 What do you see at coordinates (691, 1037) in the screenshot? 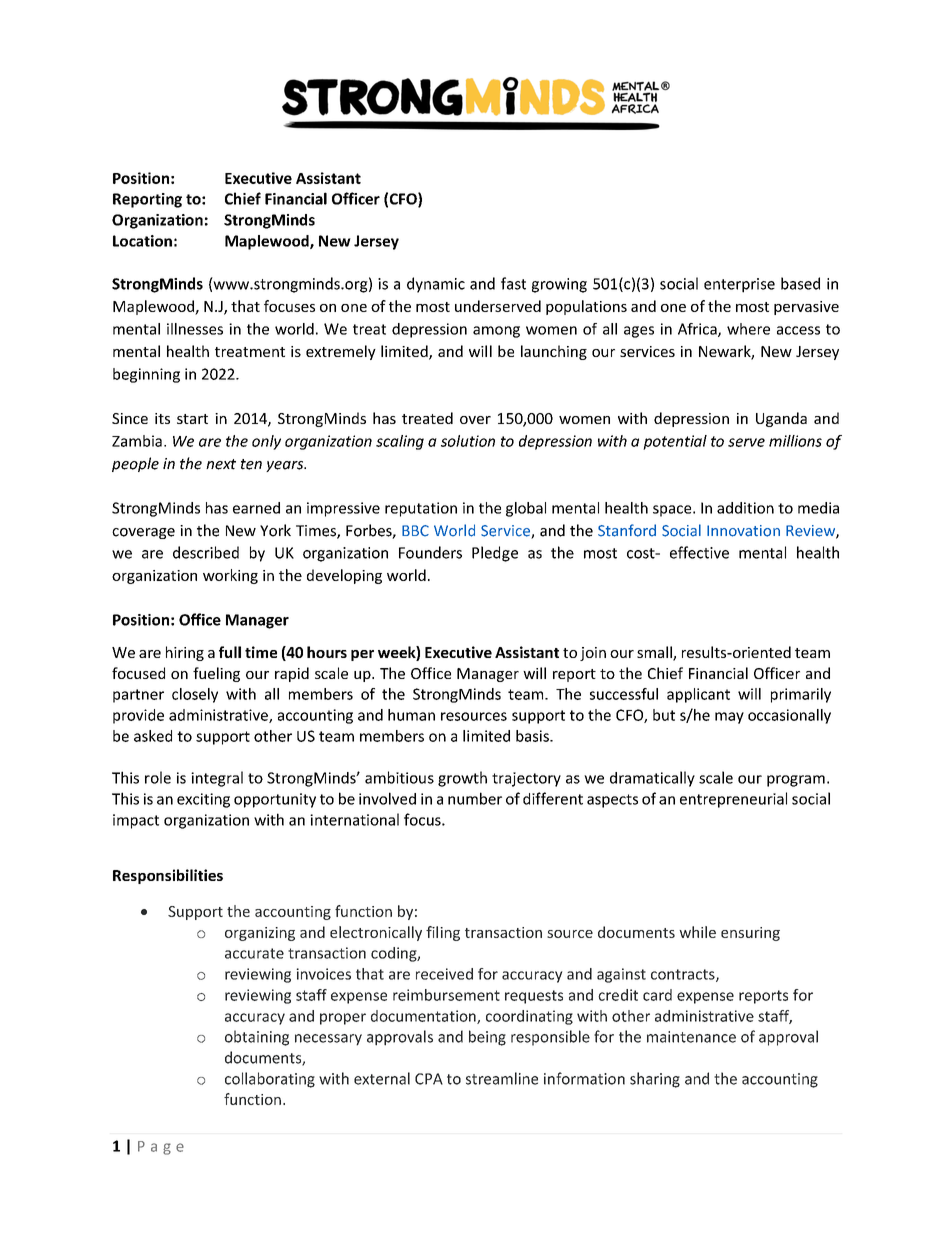
I see `maintenance` at bounding box center [691, 1037].
